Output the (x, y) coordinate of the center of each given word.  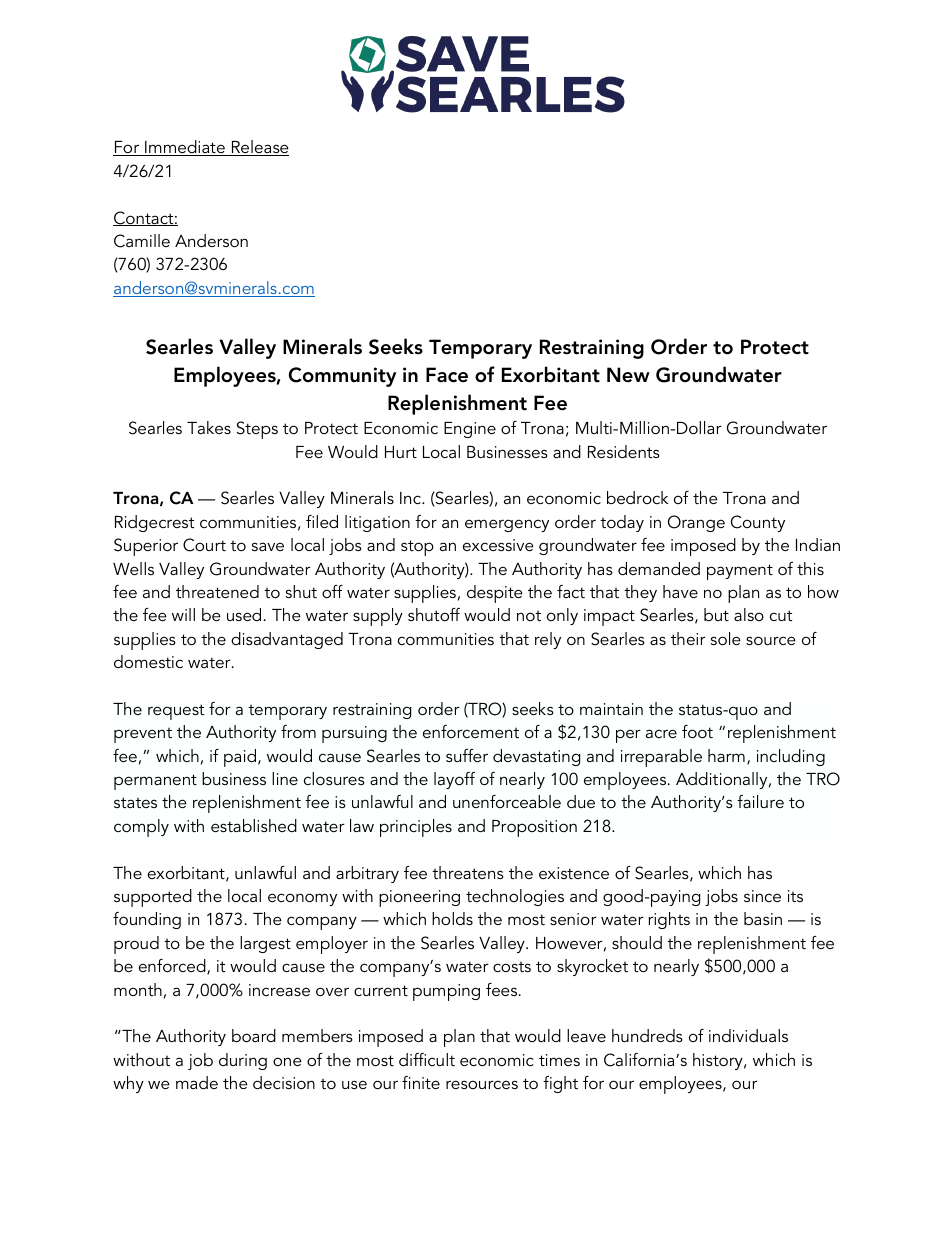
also (749, 614)
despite (495, 594)
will (183, 614)
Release (259, 148)
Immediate (185, 148)
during (243, 1061)
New (628, 375)
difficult (427, 1059)
